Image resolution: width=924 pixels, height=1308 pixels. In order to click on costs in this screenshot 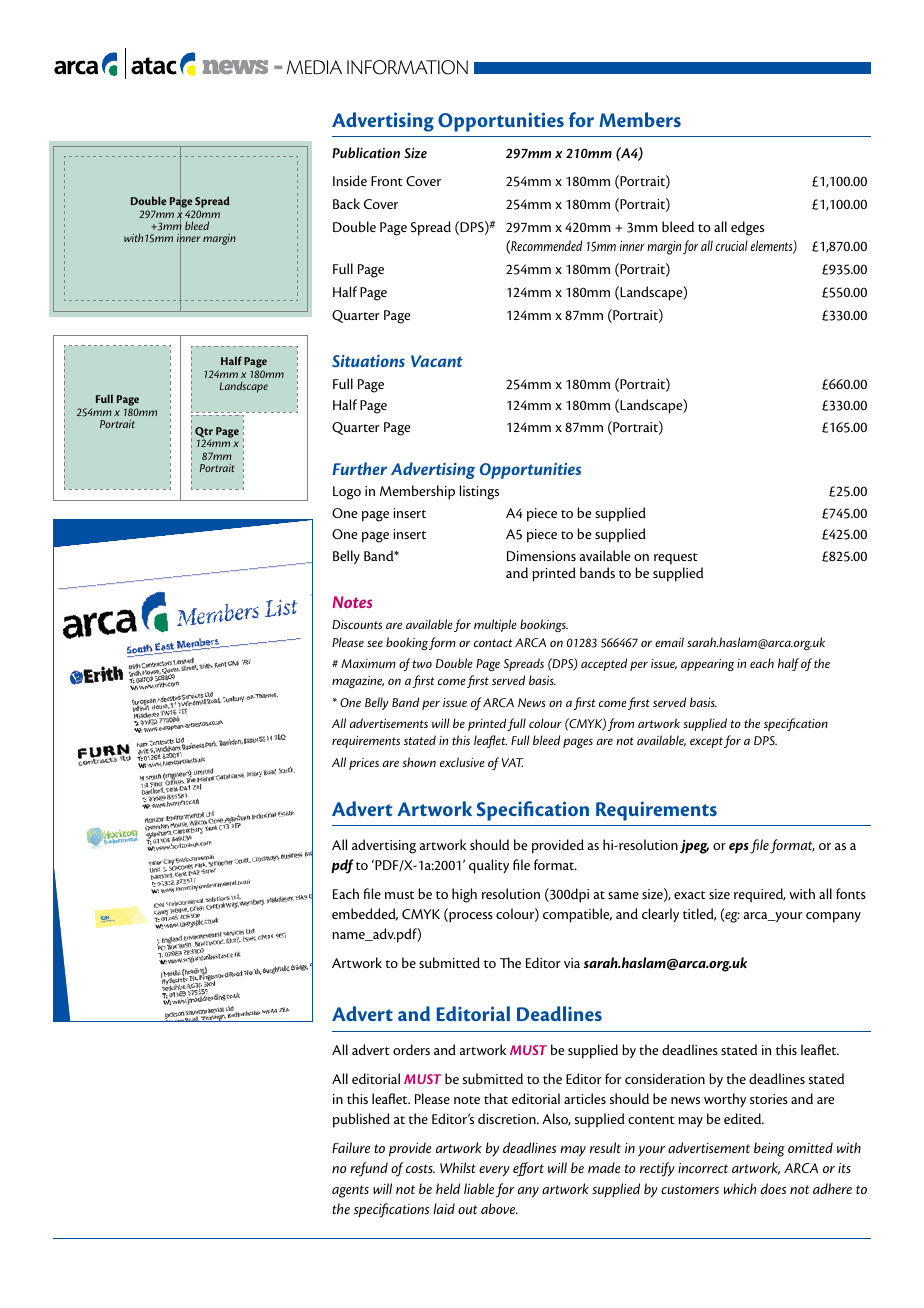, I will do `click(420, 1168)`.
